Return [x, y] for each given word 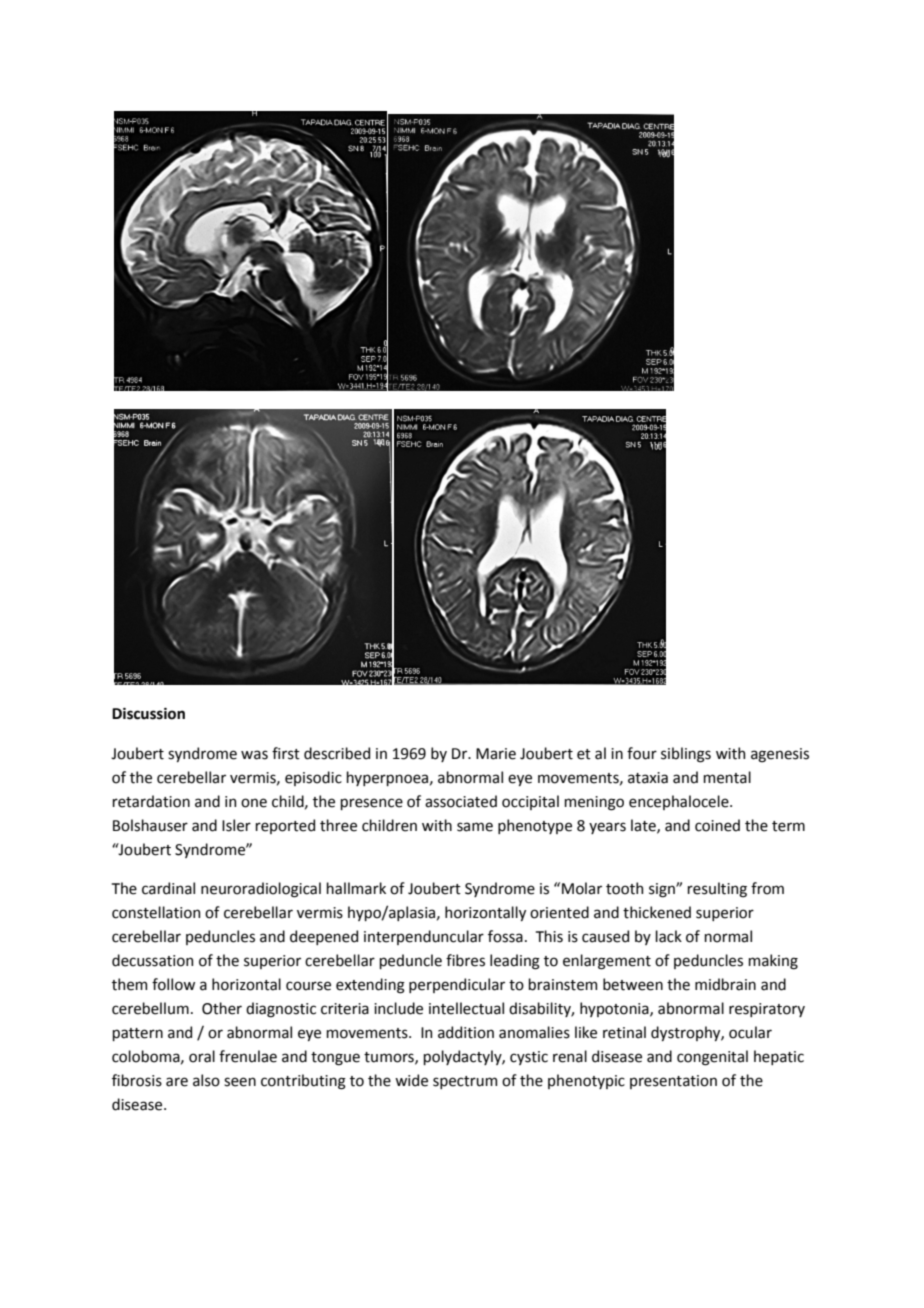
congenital [712, 1058]
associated [461, 801]
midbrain [725, 984]
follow [173, 984]
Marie [496, 754]
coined [717, 825]
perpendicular [457, 985]
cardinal [168, 888]
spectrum [465, 1082]
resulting [717, 890]
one [254, 803]
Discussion [148, 714]
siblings [686, 755]
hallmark [356, 888]
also [206, 1080]
